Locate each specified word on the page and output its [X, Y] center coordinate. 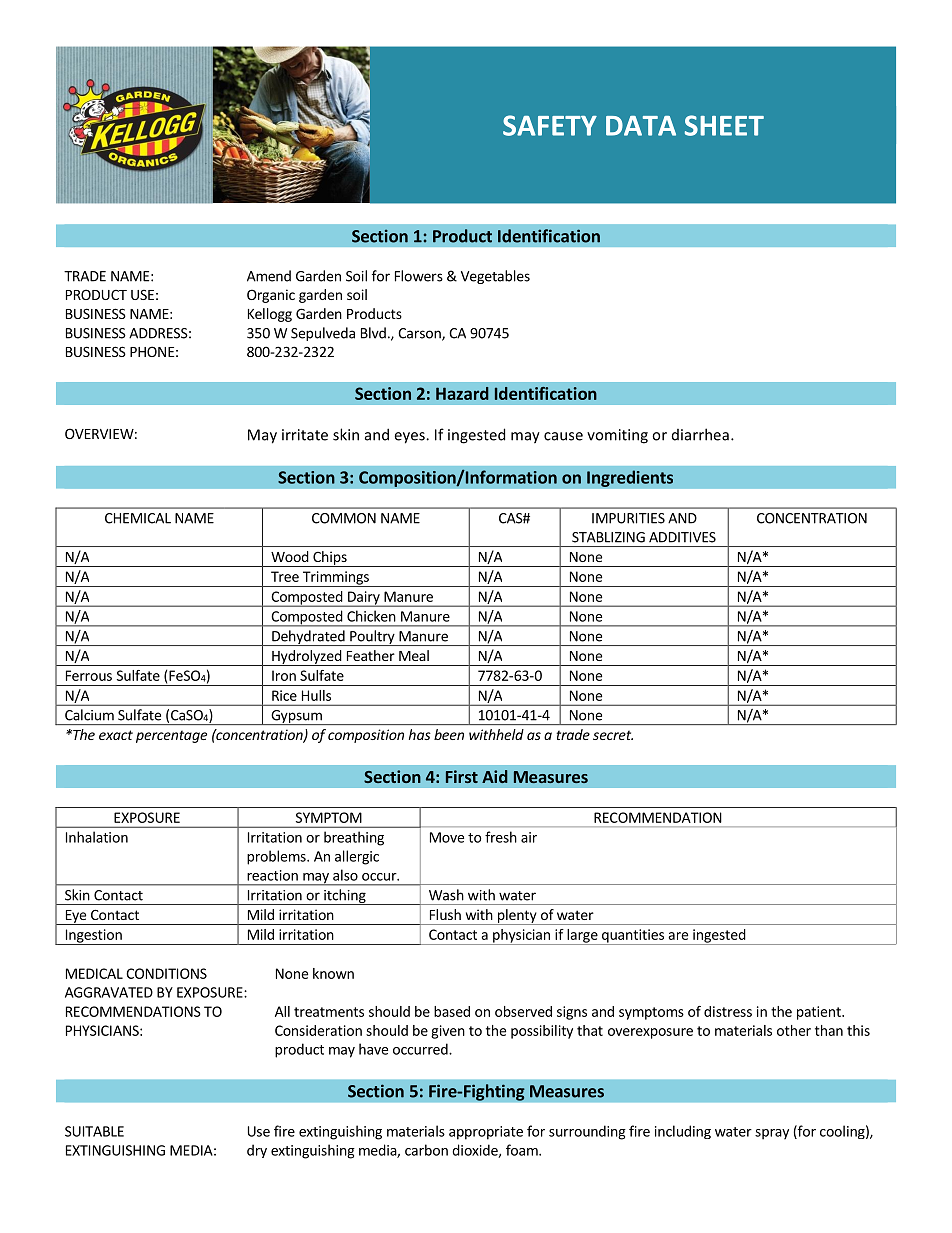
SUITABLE [94, 1131]
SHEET [724, 125]
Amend [269, 276]
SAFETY [550, 125]
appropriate [486, 1133]
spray [772, 1134]
